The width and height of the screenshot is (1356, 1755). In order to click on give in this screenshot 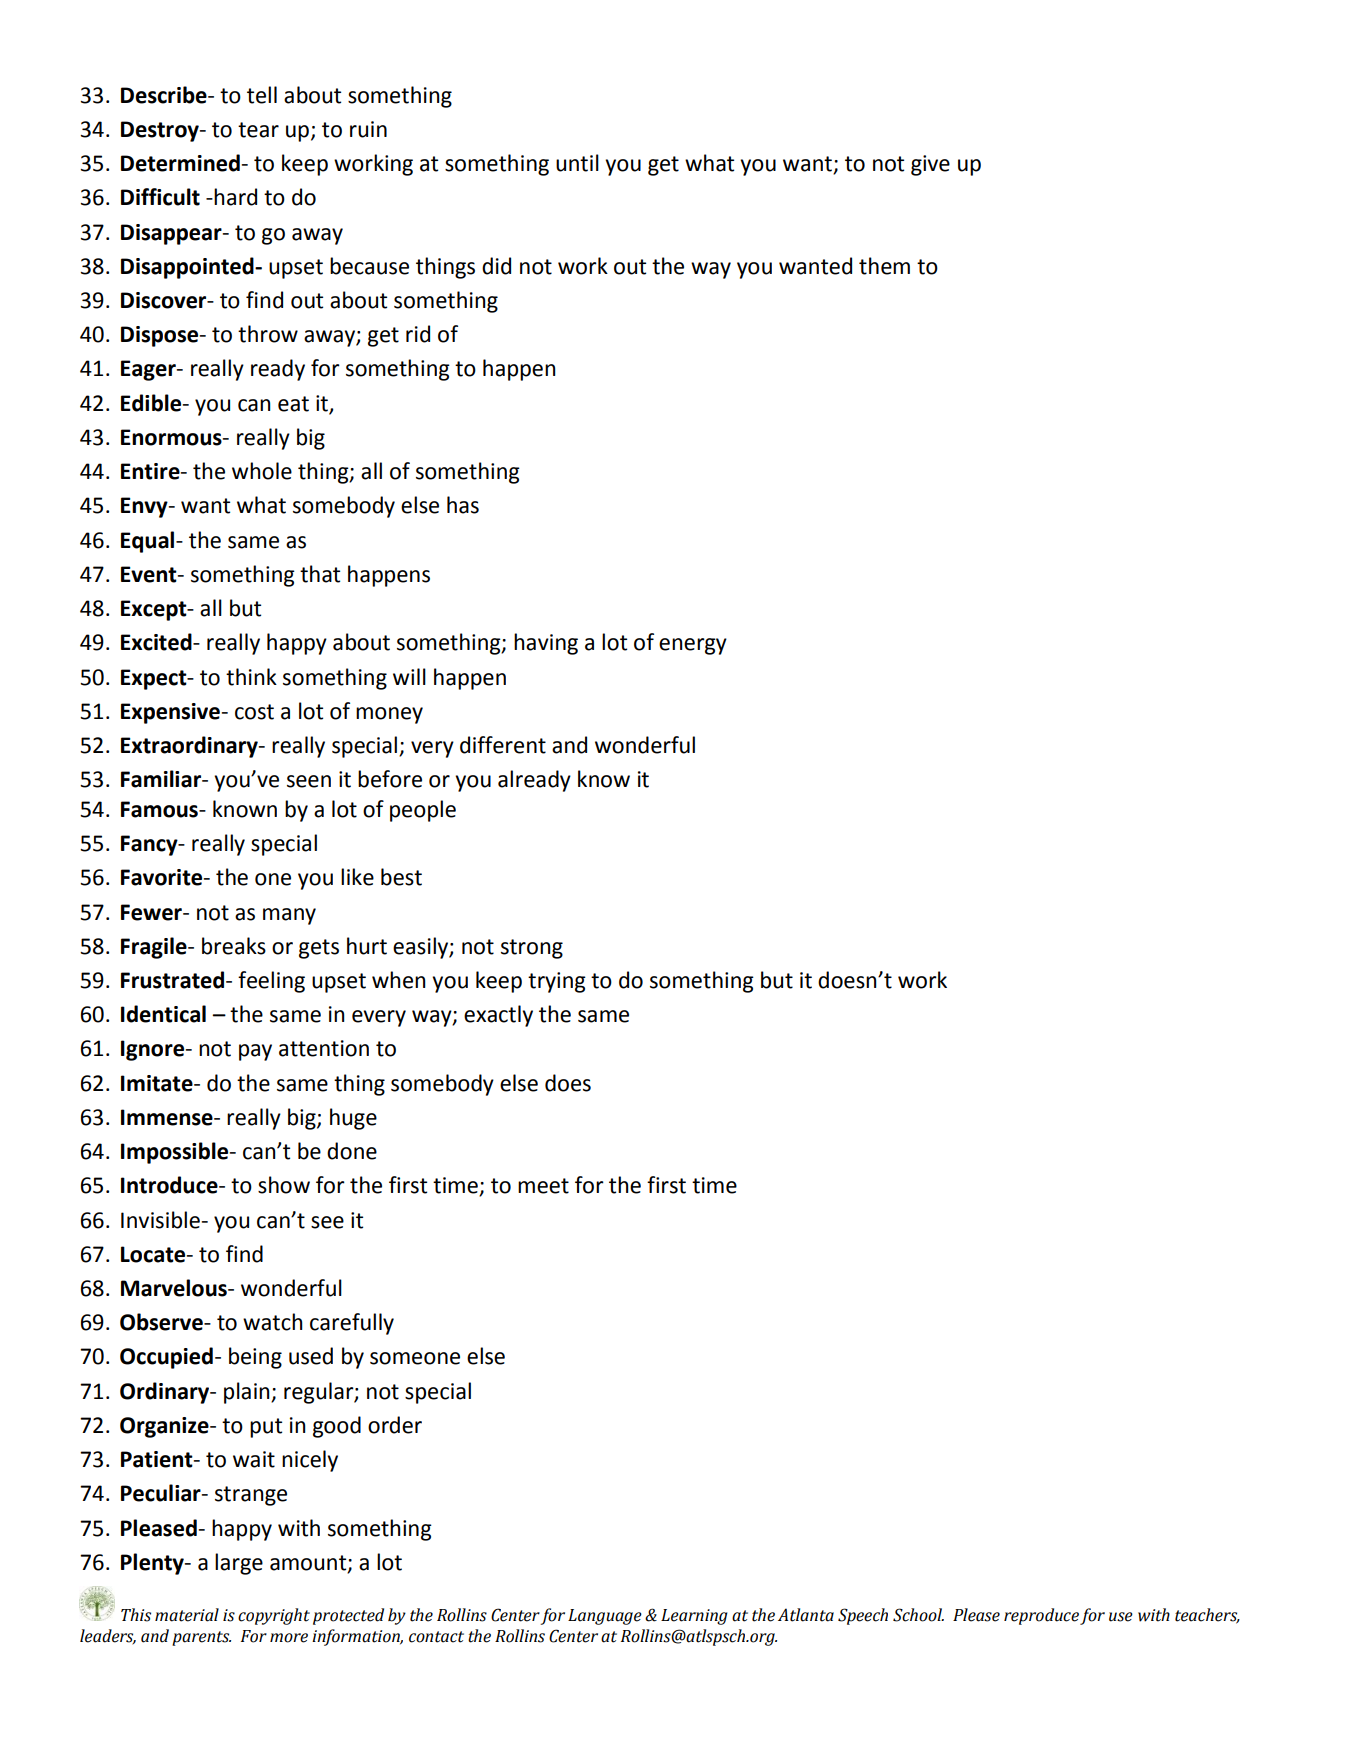, I will do `click(930, 165)`.
